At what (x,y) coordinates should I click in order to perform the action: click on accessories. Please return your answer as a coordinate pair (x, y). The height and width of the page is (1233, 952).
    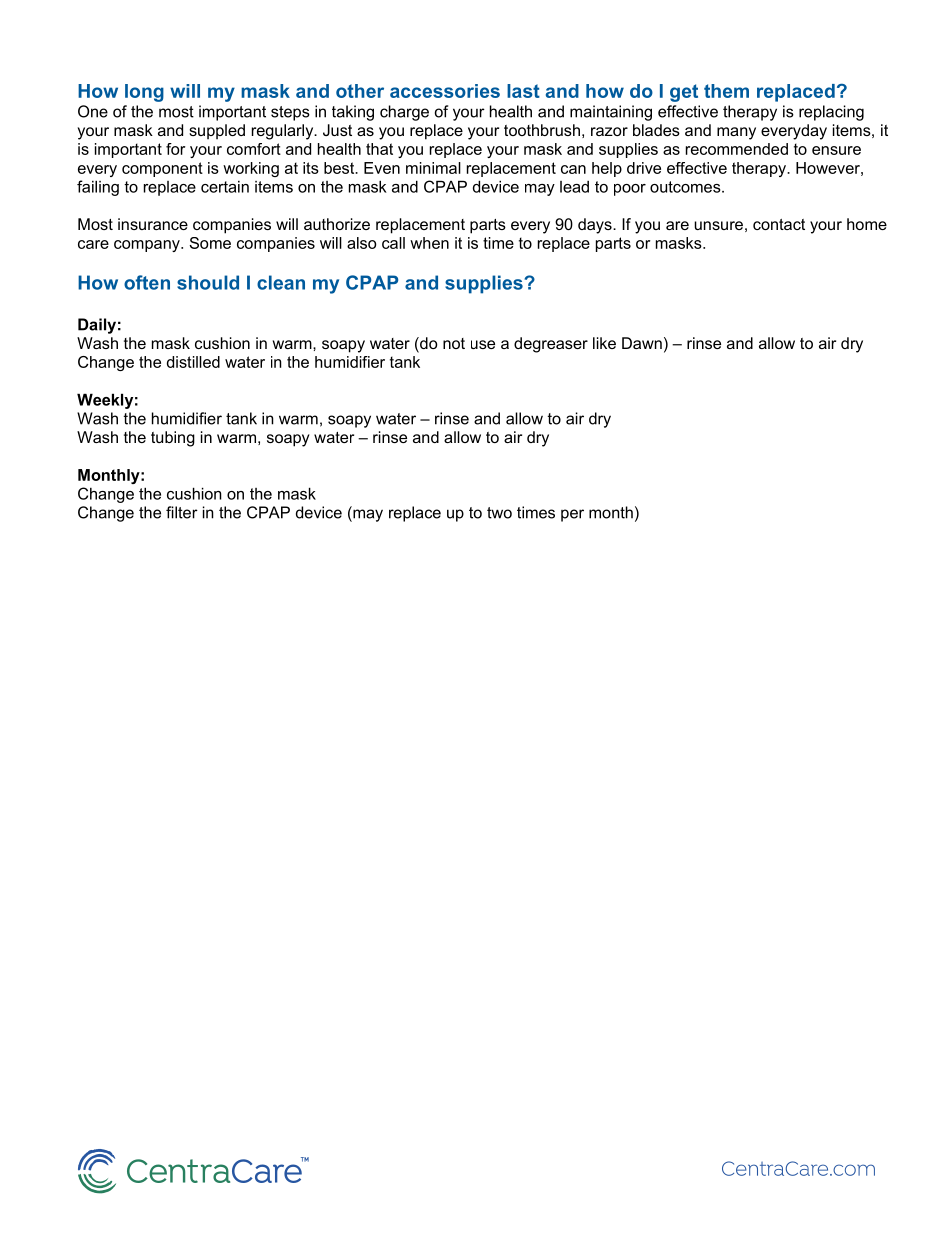
    Looking at the image, I should click on (445, 91).
